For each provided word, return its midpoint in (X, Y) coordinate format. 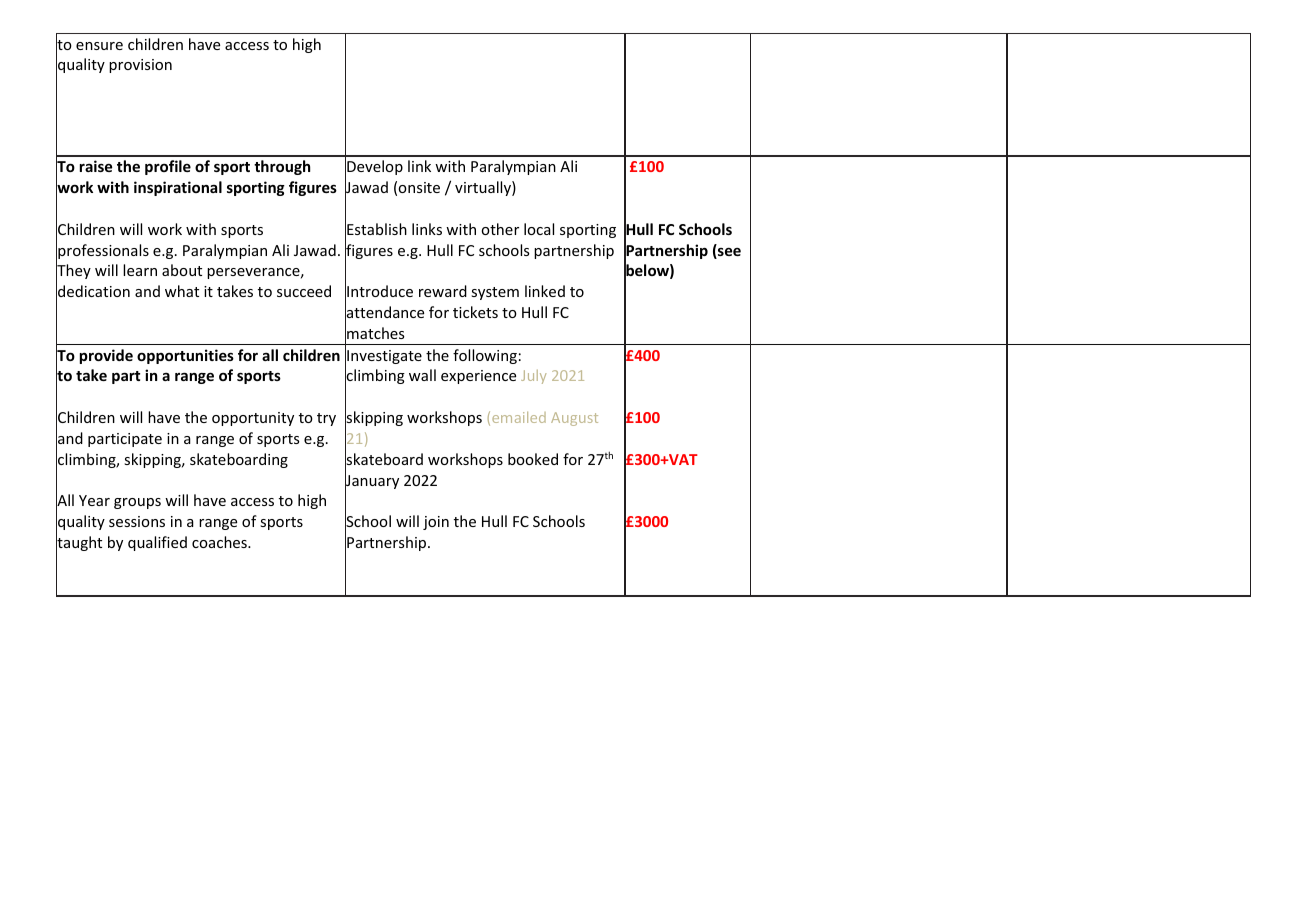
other (500, 229)
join (436, 523)
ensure (99, 46)
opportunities (185, 356)
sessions (137, 521)
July (533, 377)
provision (140, 66)
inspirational (178, 188)
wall (422, 375)
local (539, 229)
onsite (419, 187)
